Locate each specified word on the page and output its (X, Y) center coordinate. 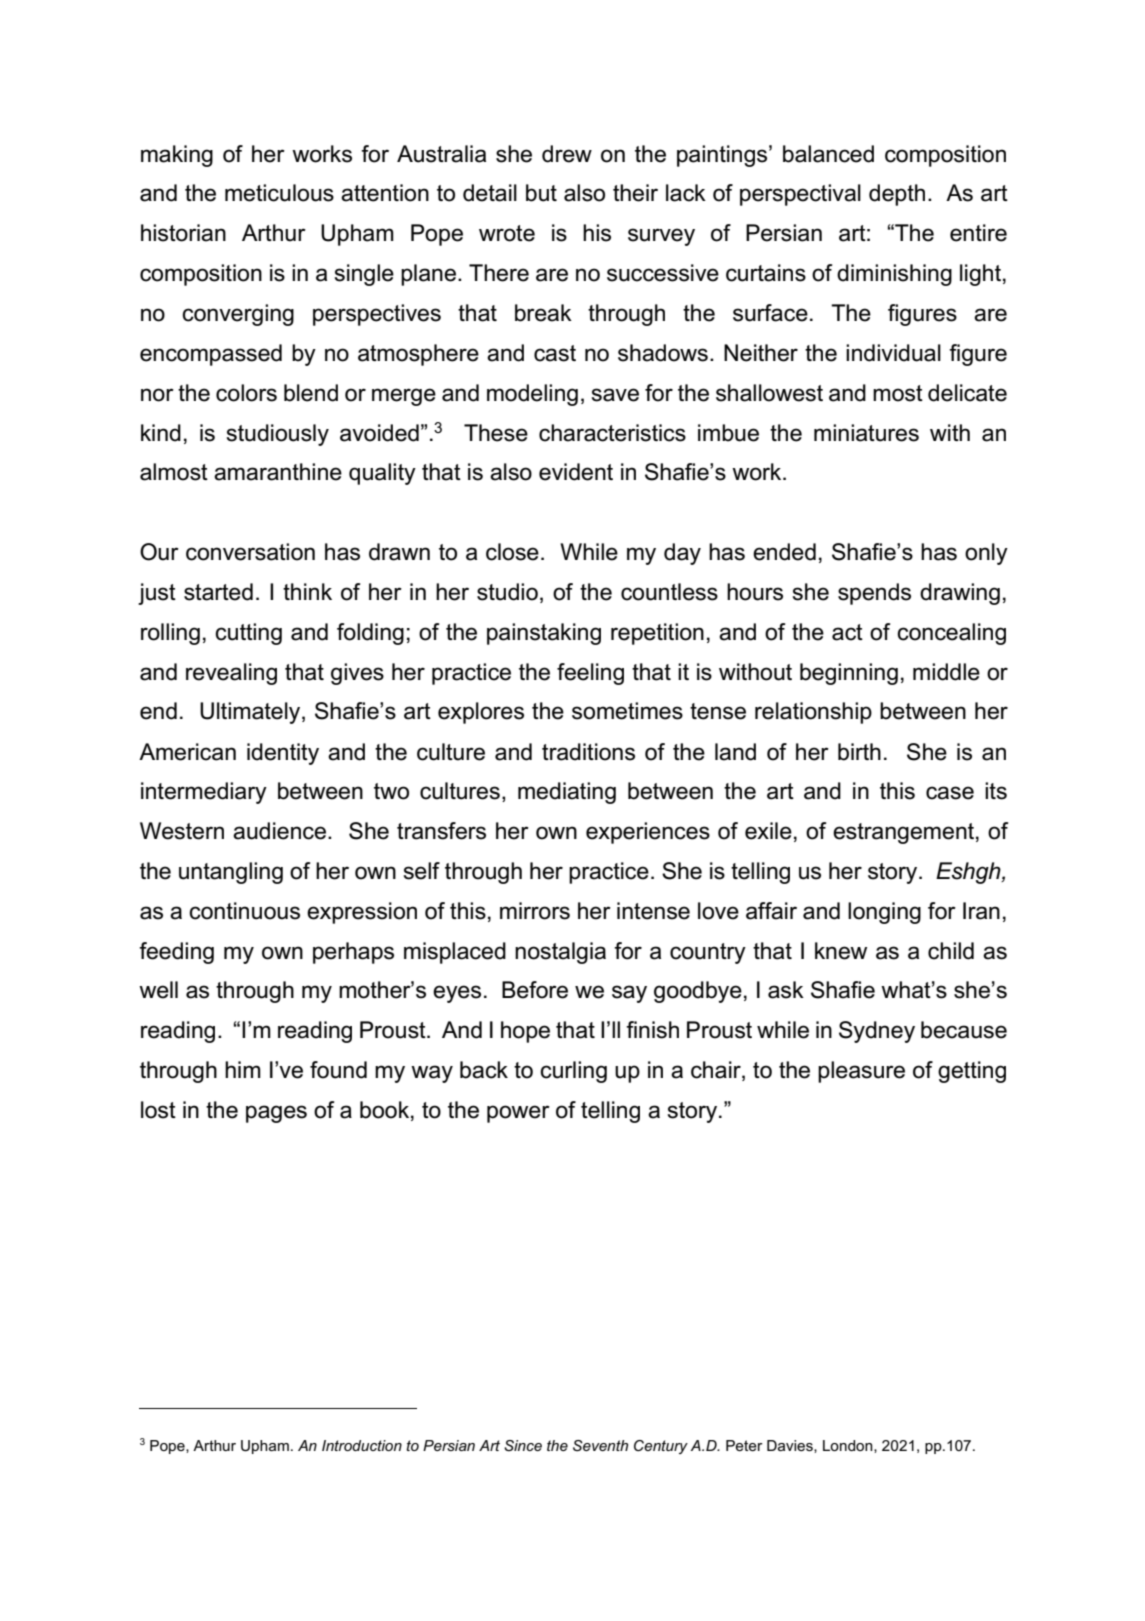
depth (897, 195)
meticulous (279, 193)
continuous (244, 911)
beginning (849, 674)
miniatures (866, 433)
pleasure (861, 1072)
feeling (590, 674)
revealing (231, 674)
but (541, 193)
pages (276, 1114)
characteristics (612, 433)
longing (884, 913)
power (518, 1114)
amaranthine (278, 472)
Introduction (362, 1445)
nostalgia (560, 953)
